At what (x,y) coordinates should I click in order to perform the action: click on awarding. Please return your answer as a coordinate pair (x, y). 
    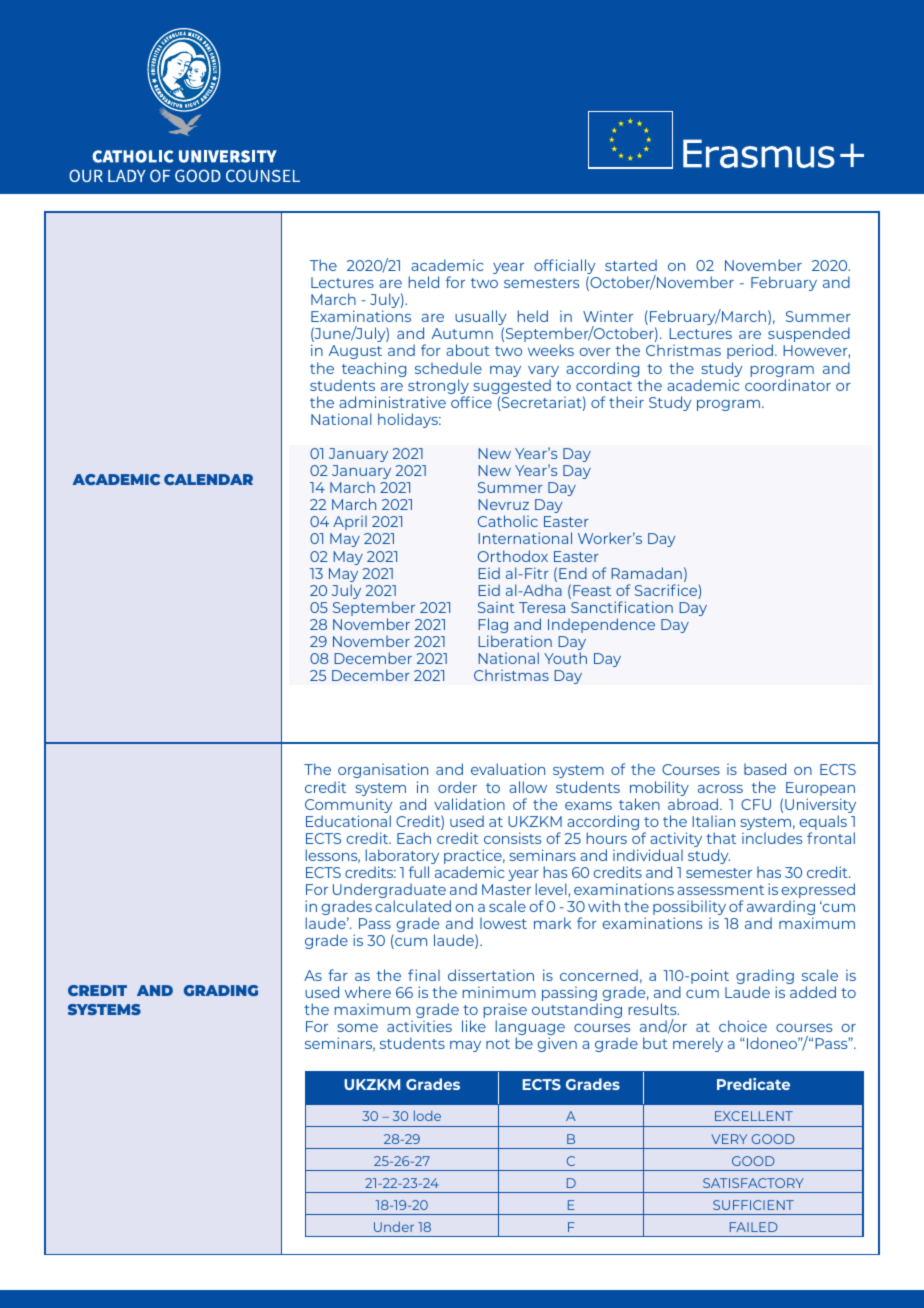
    Looking at the image, I should click on (781, 909).
